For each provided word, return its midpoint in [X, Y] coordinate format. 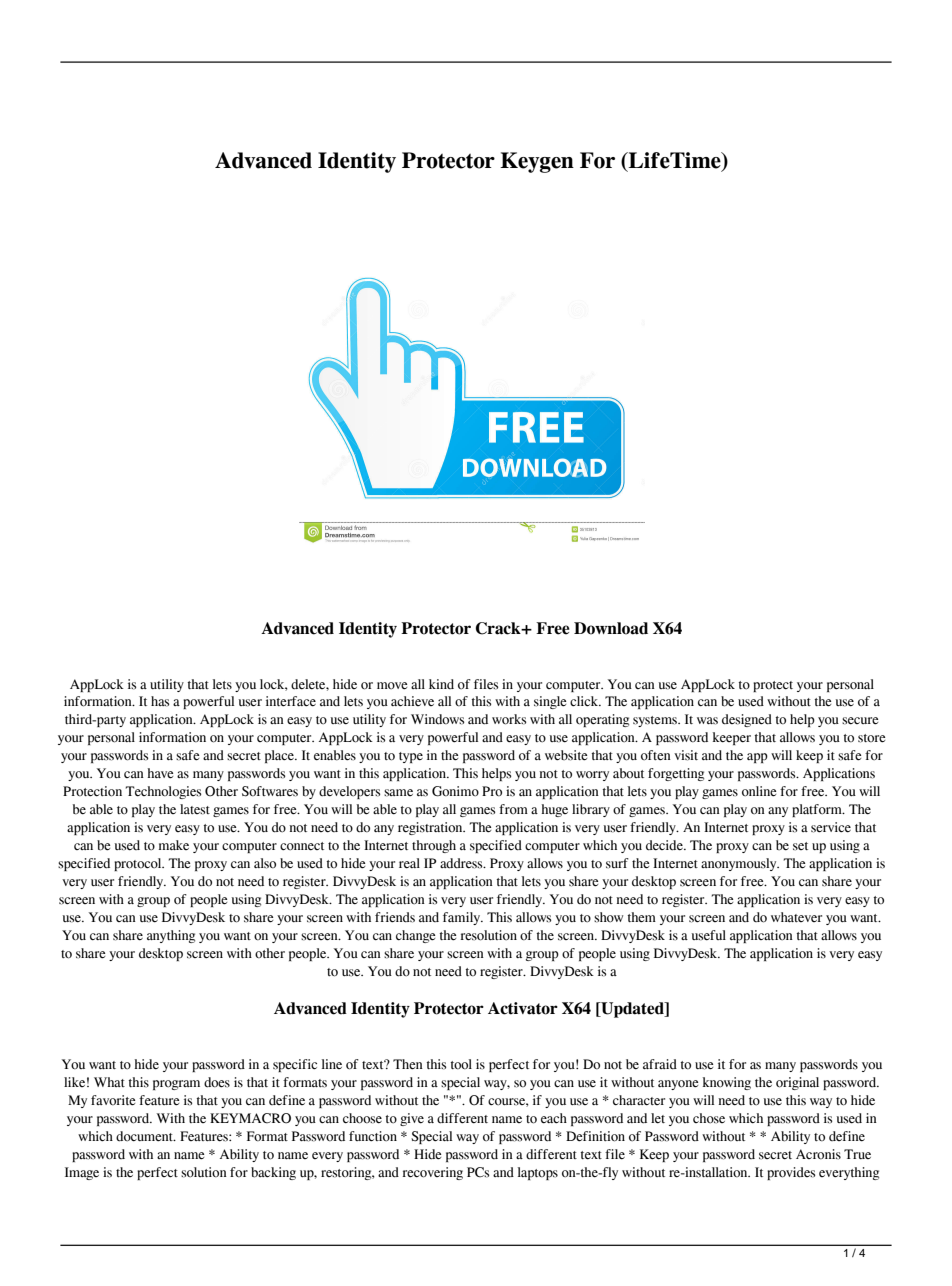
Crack [499, 628]
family [463, 918]
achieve [412, 701]
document [145, 1136]
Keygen [537, 162]
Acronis [818, 1154]
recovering [432, 1173]
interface [291, 701]
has [160, 701]
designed [747, 720]
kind [441, 684]
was [707, 721]
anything [171, 936]
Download [611, 628]
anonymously [740, 864]
